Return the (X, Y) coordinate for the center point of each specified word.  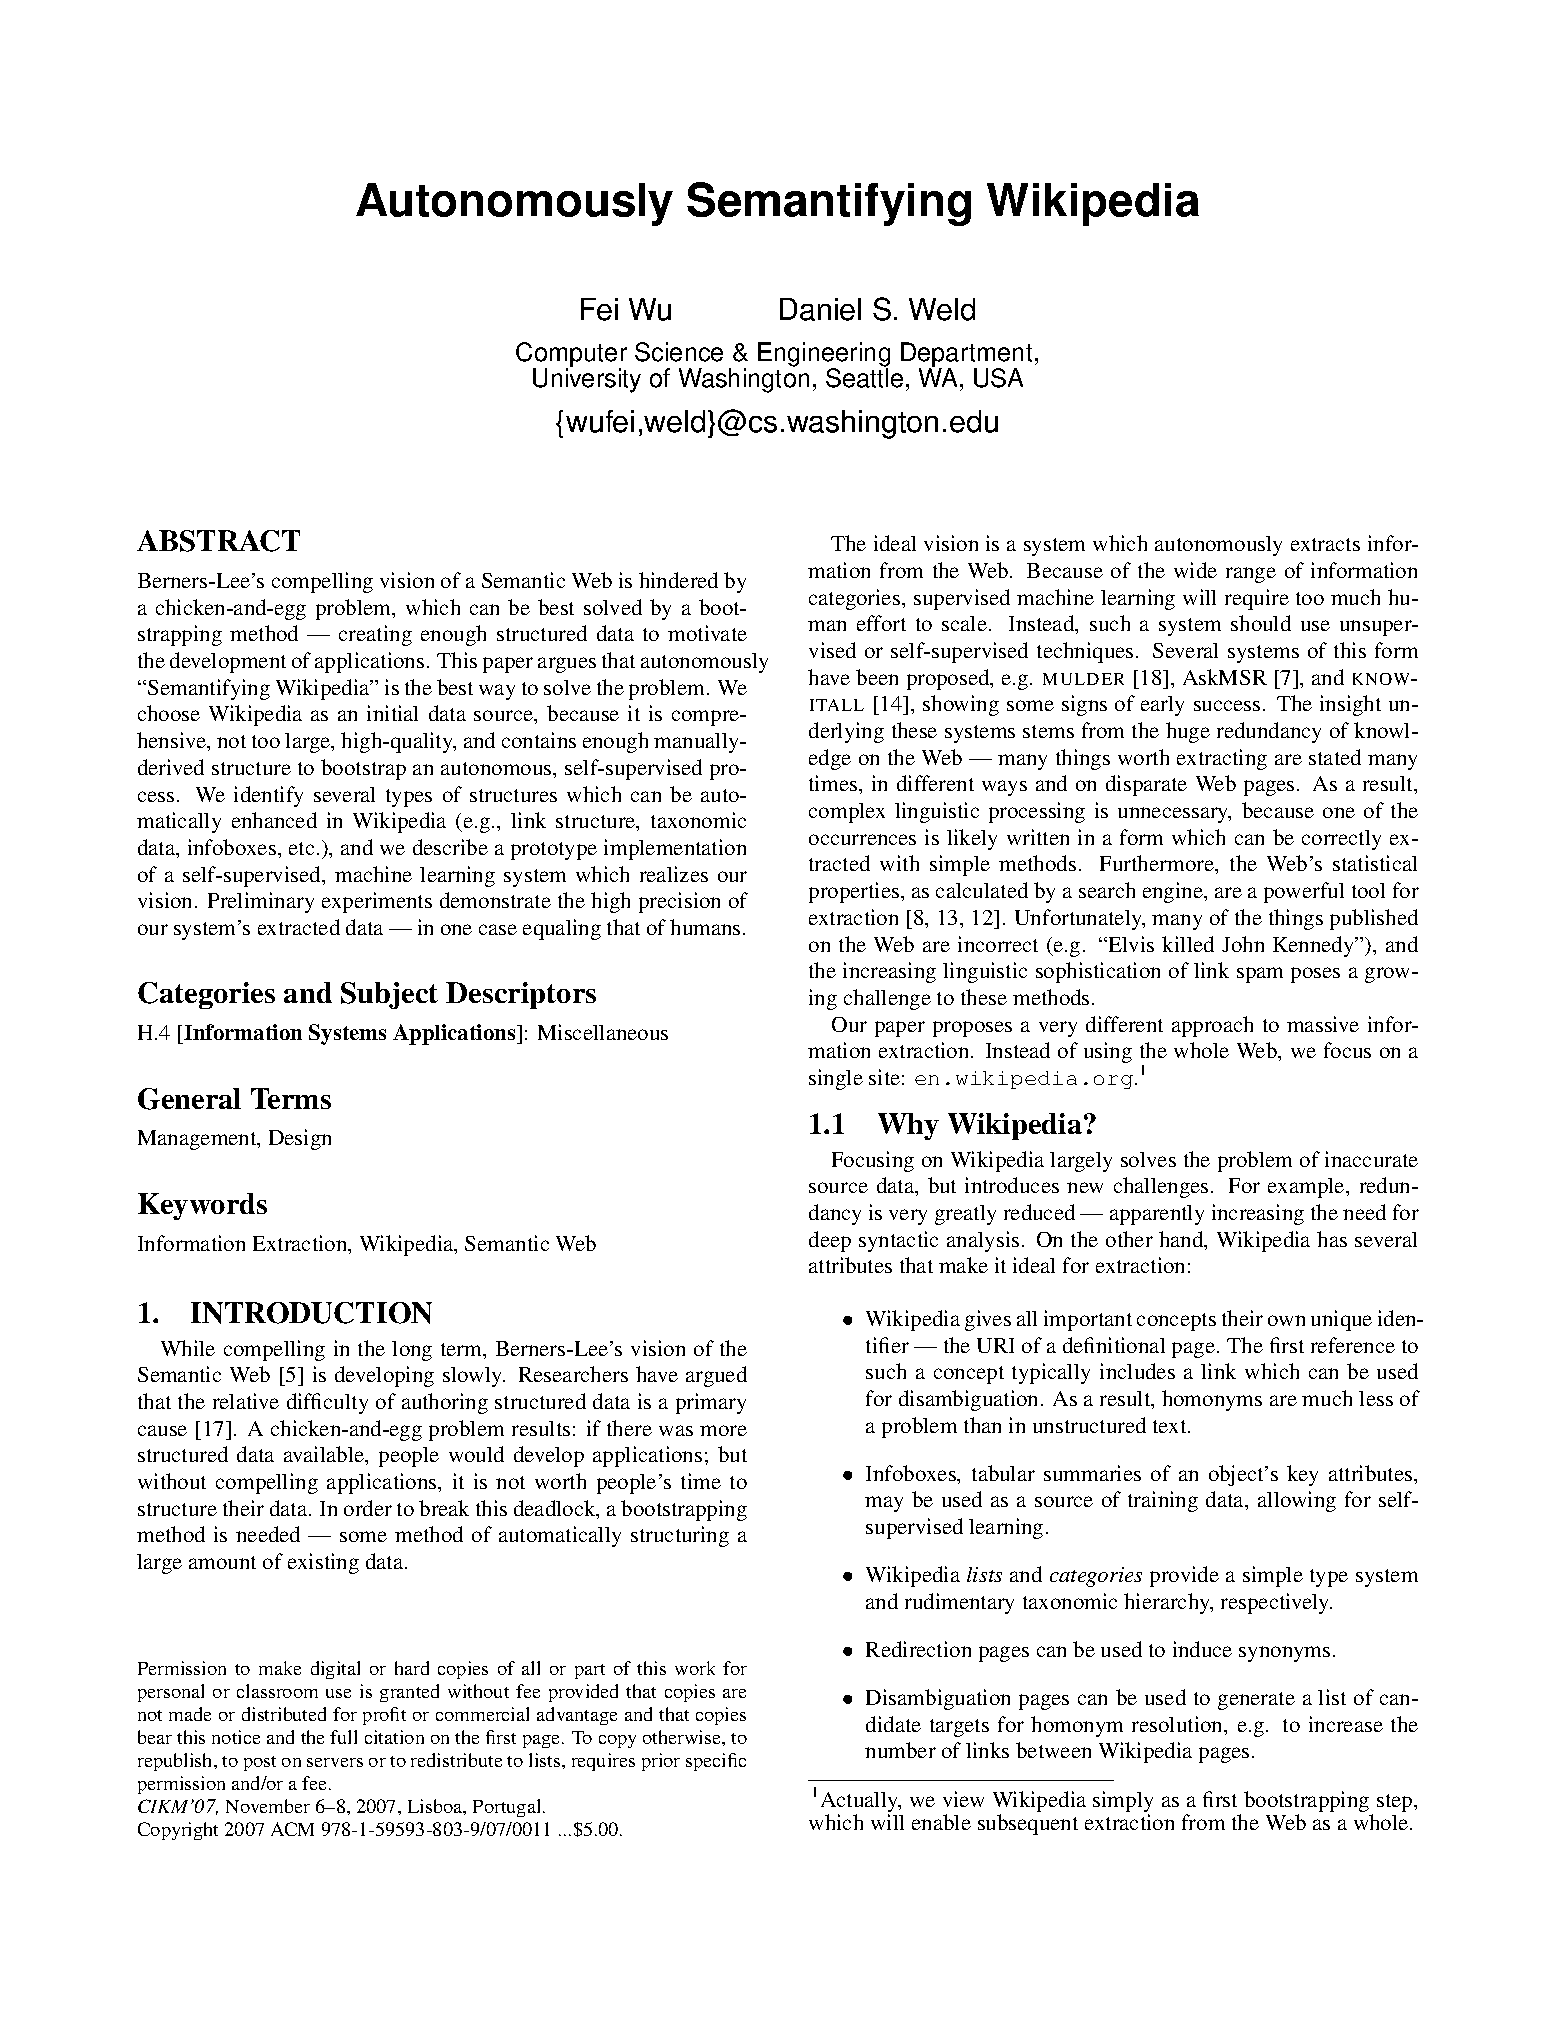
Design (300, 1139)
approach (1212, 1026)
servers (335, 1762)
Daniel (820, 309)
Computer (571, 355)
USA (998, 378)
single (836, 1079)
